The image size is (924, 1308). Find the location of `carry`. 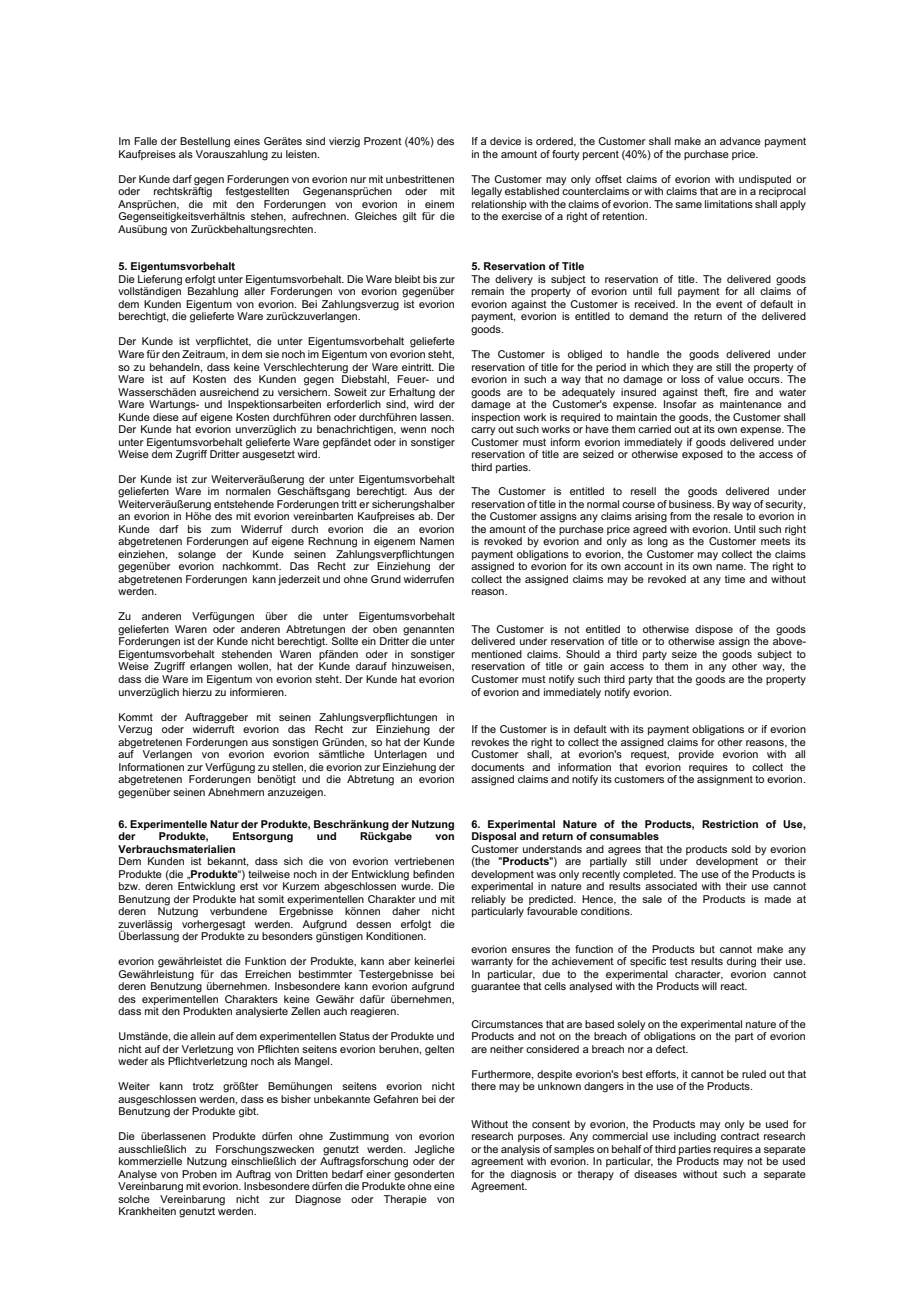

carry is located at coordinates (483, 431).
